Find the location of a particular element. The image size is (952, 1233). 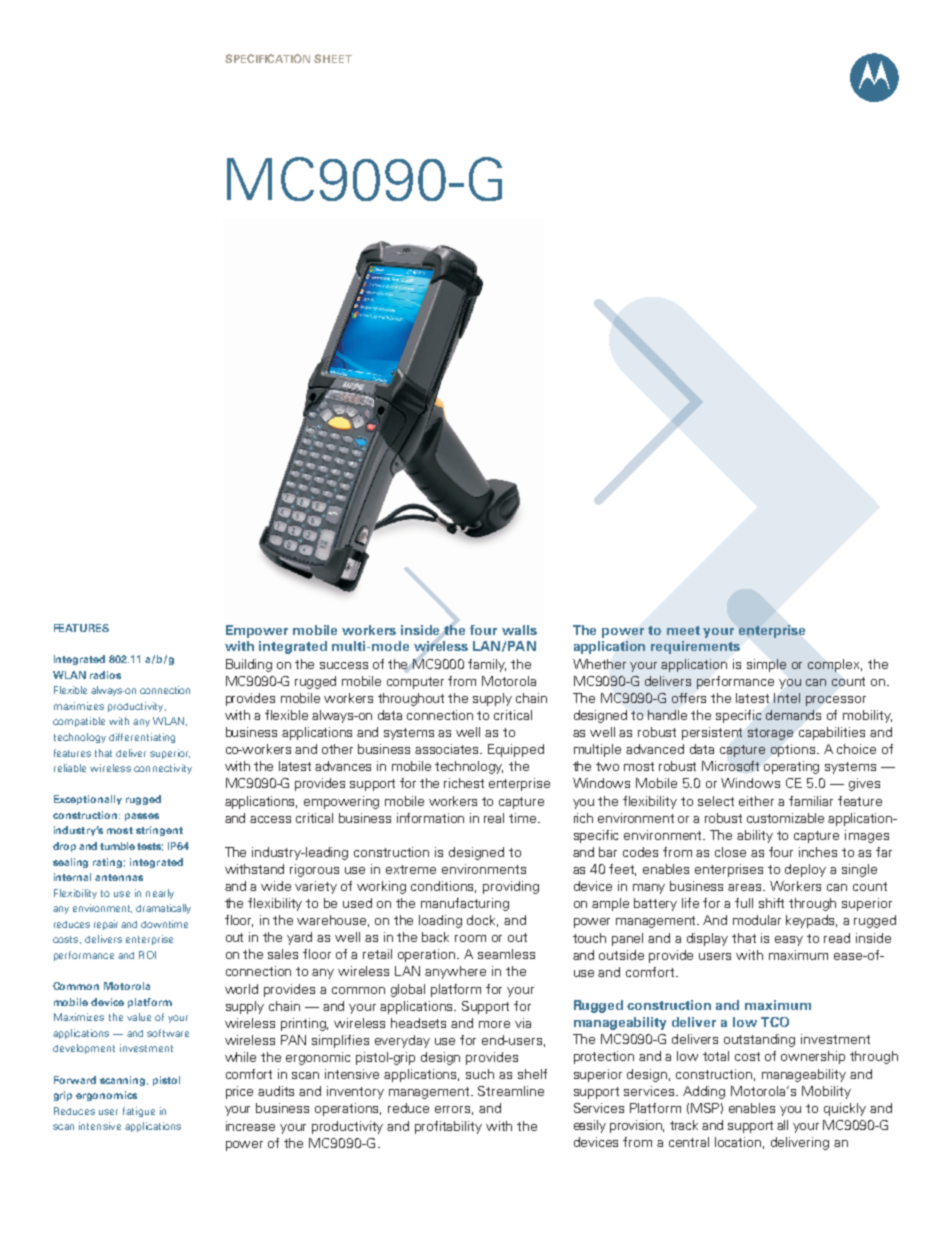

family is located at coordinates (487, 665).
